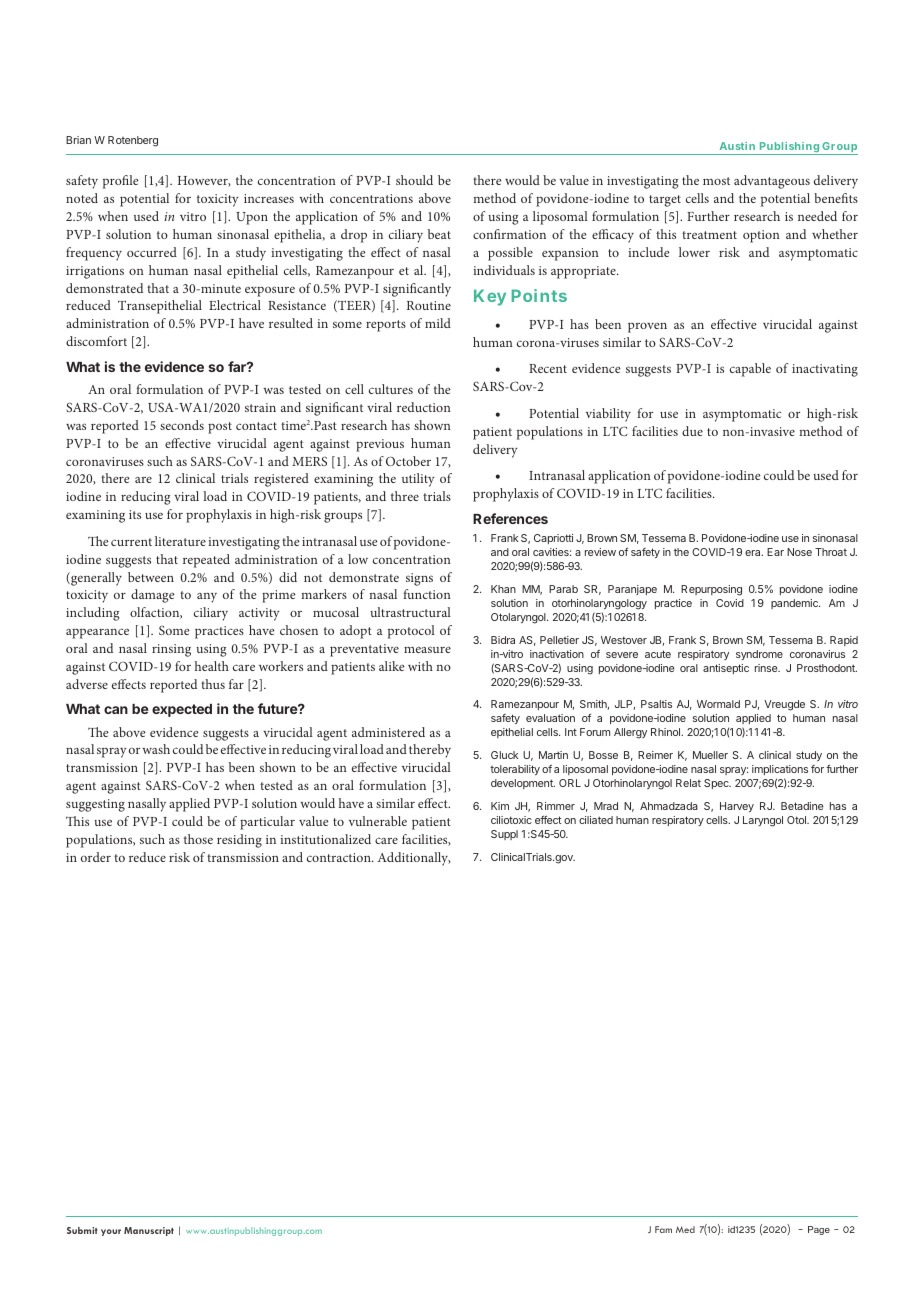 The width and height of the screenshot is (924, 1308). What do you see at coordinates (149, 1231) in the screenshot?
I see `Manuscript` at bounding box center [149, 1231].
